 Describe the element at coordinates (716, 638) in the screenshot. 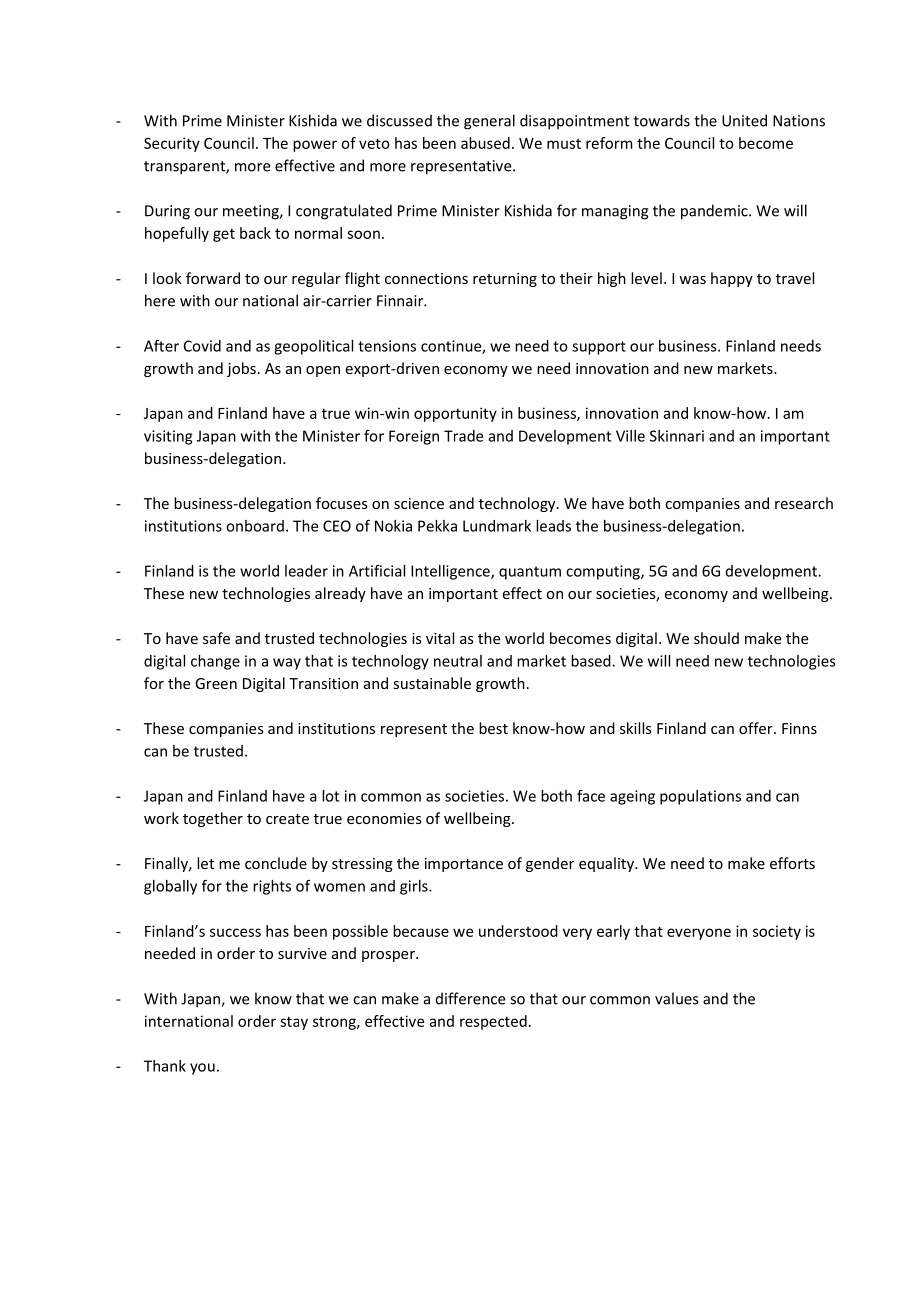

I see `should` at that location.
